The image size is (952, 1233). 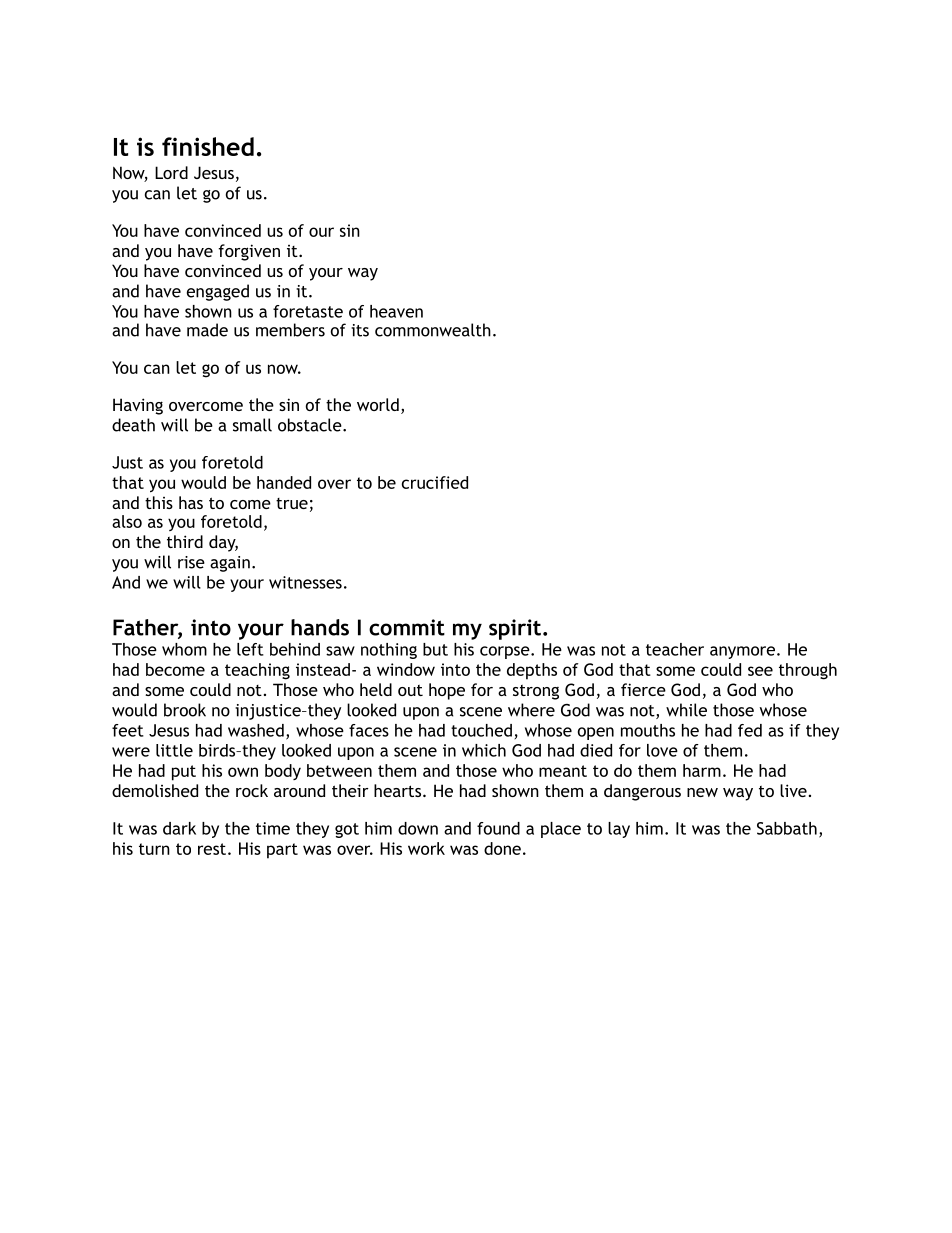 I want to click on dark, so click(x=179, y=828).
